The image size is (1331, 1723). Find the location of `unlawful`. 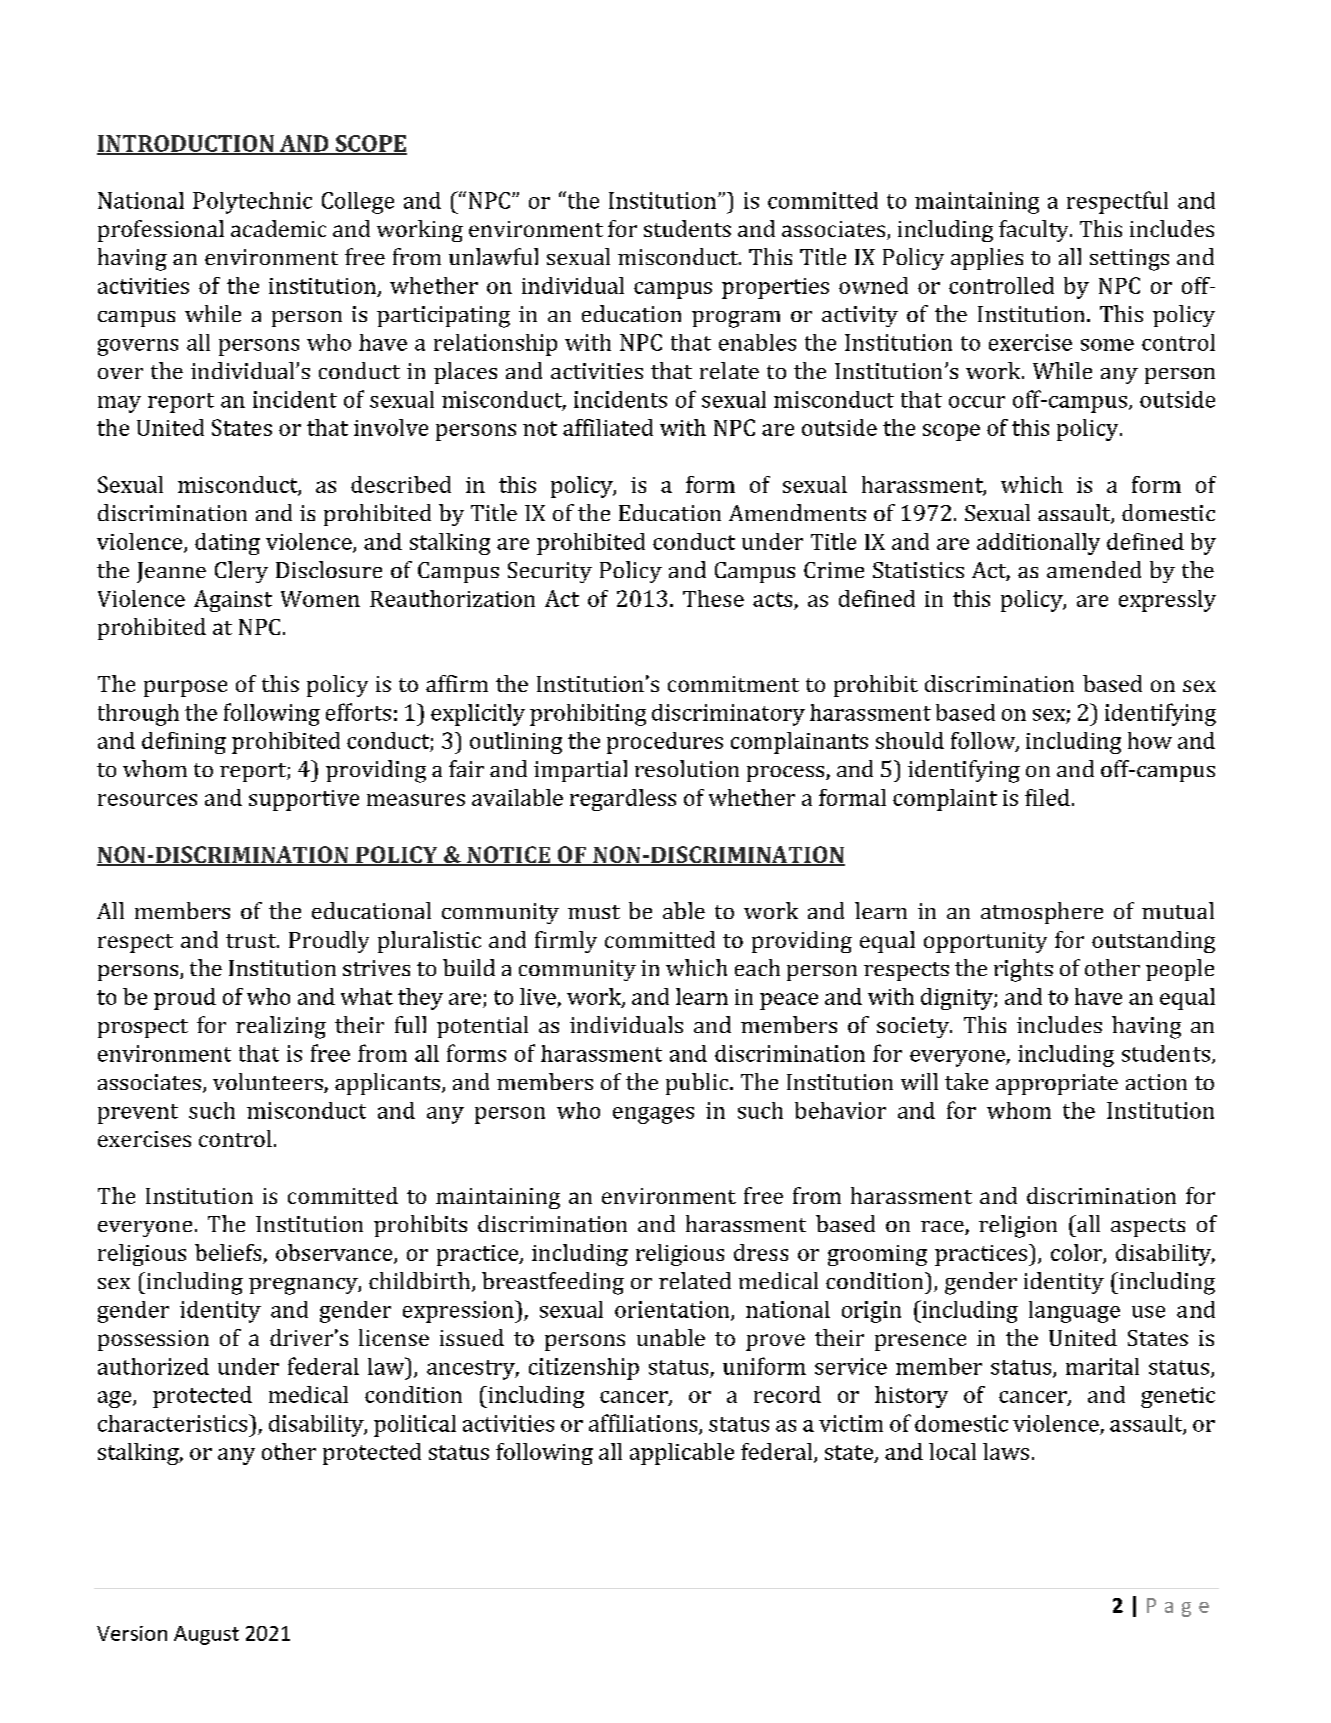

unlawful is located at coordinates (493, 256).
